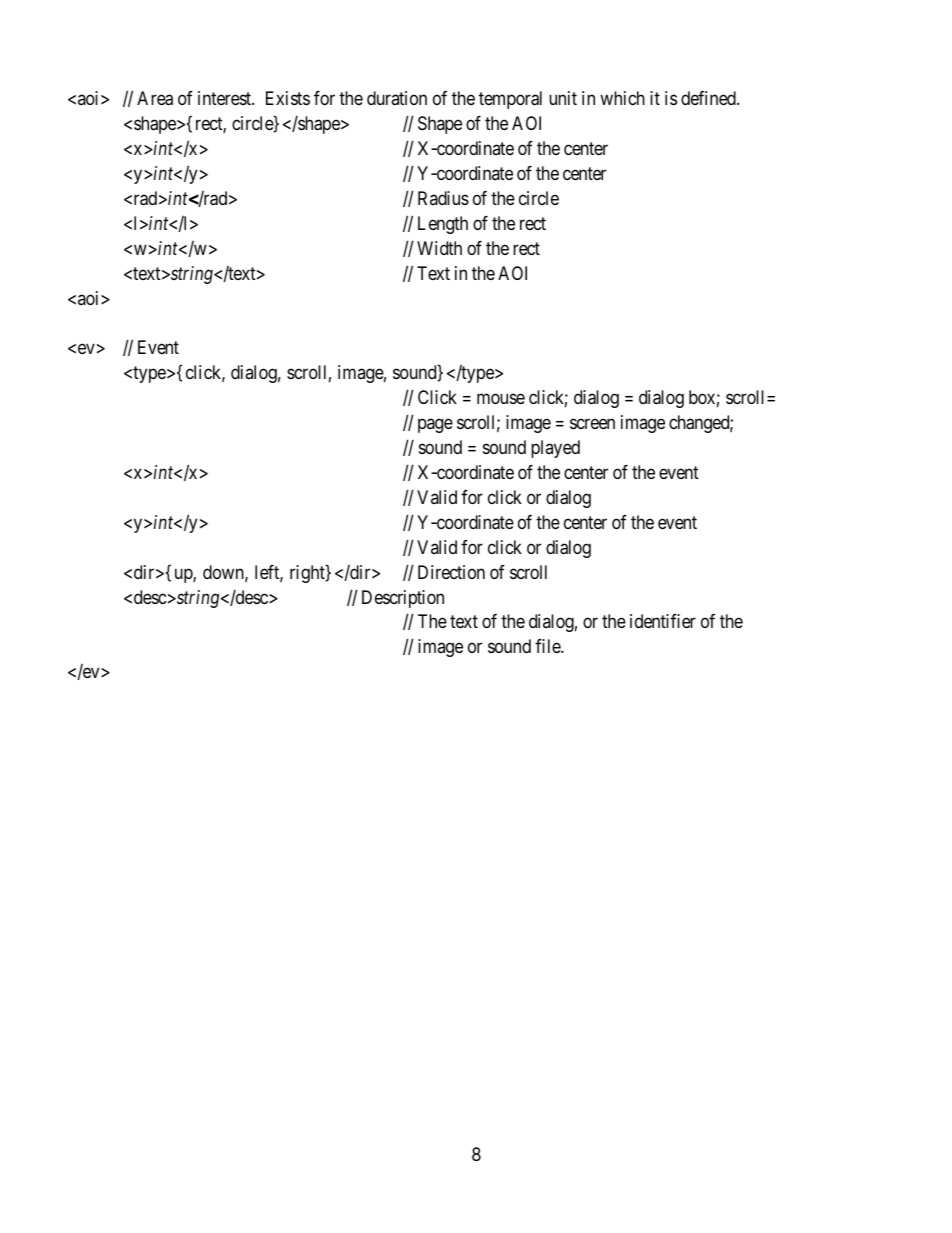  Describe the element at coordinates (226, 98) in the screenshot. I see `interest` at that location.
